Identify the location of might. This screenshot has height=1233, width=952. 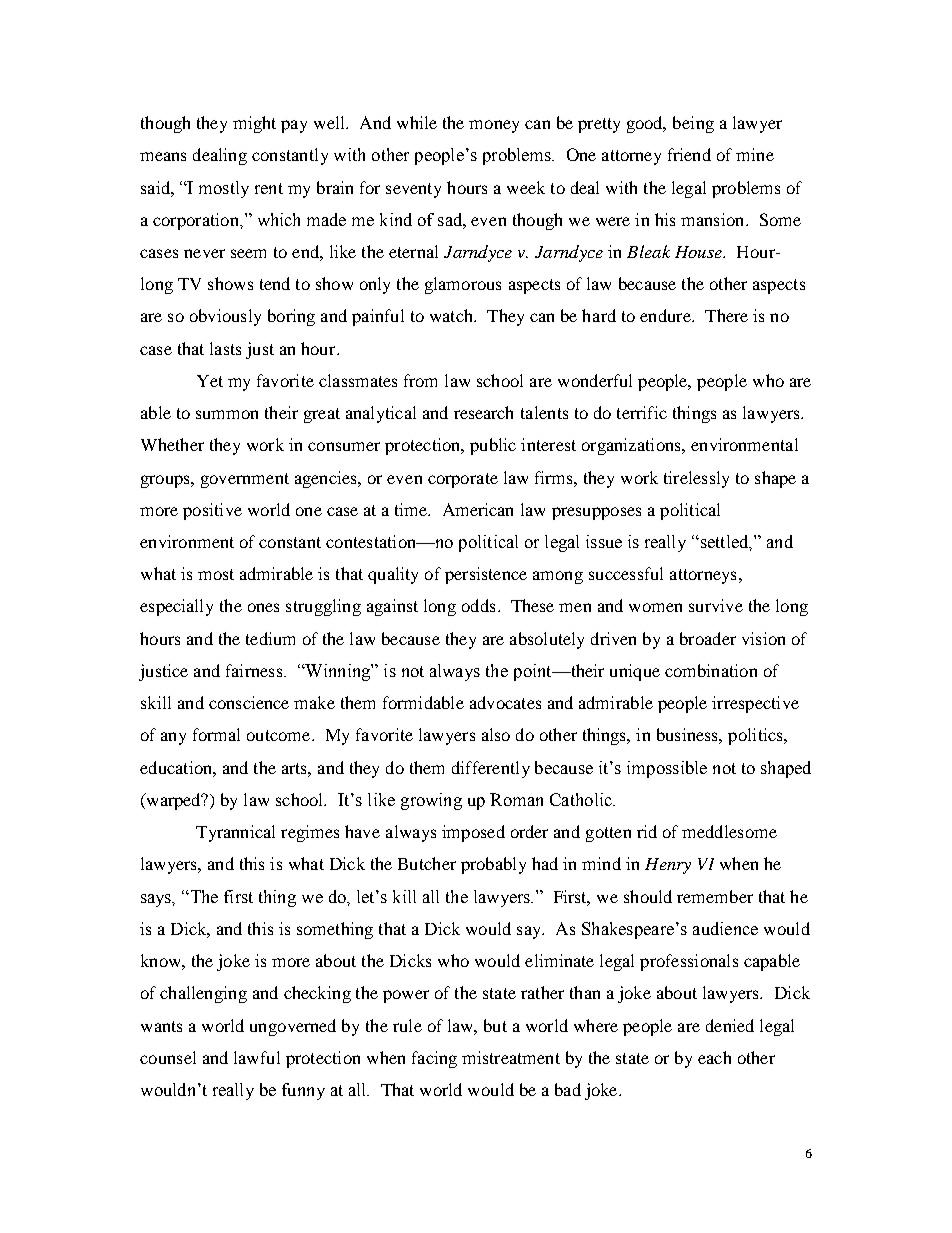
(254, 124).
